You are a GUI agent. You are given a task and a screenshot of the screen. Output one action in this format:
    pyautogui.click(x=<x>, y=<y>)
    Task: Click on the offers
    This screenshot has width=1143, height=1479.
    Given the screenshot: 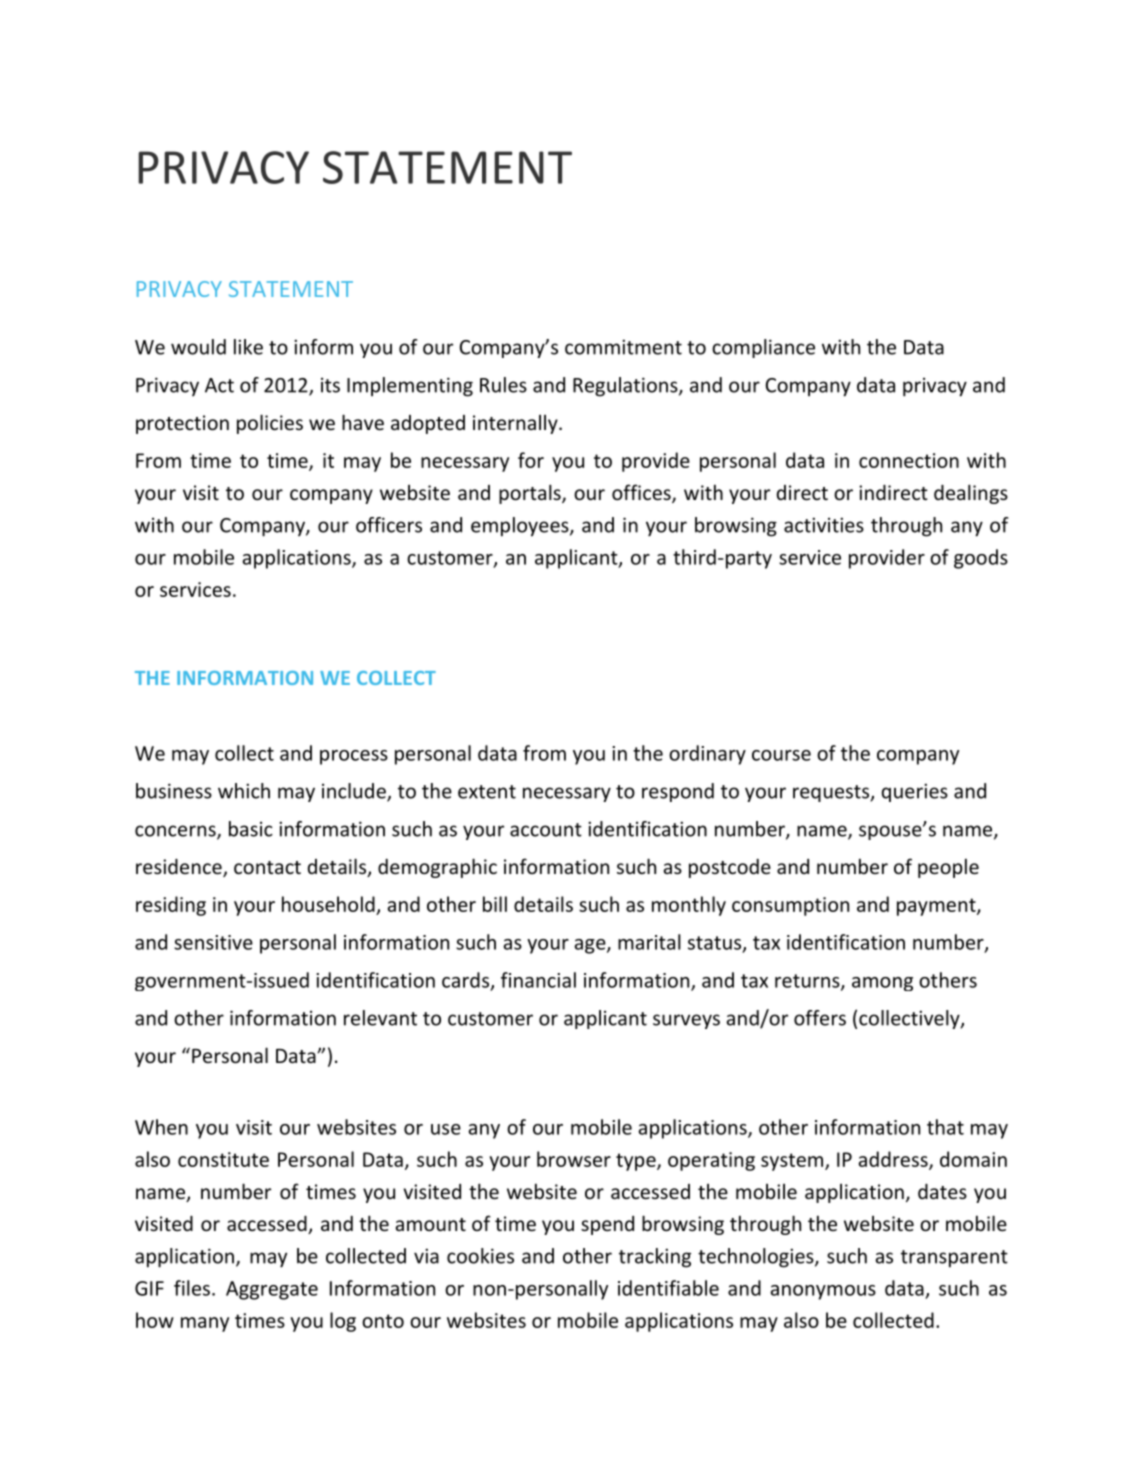 What is the action you would take?
    pyautogui.click(x=820, y=1018)
